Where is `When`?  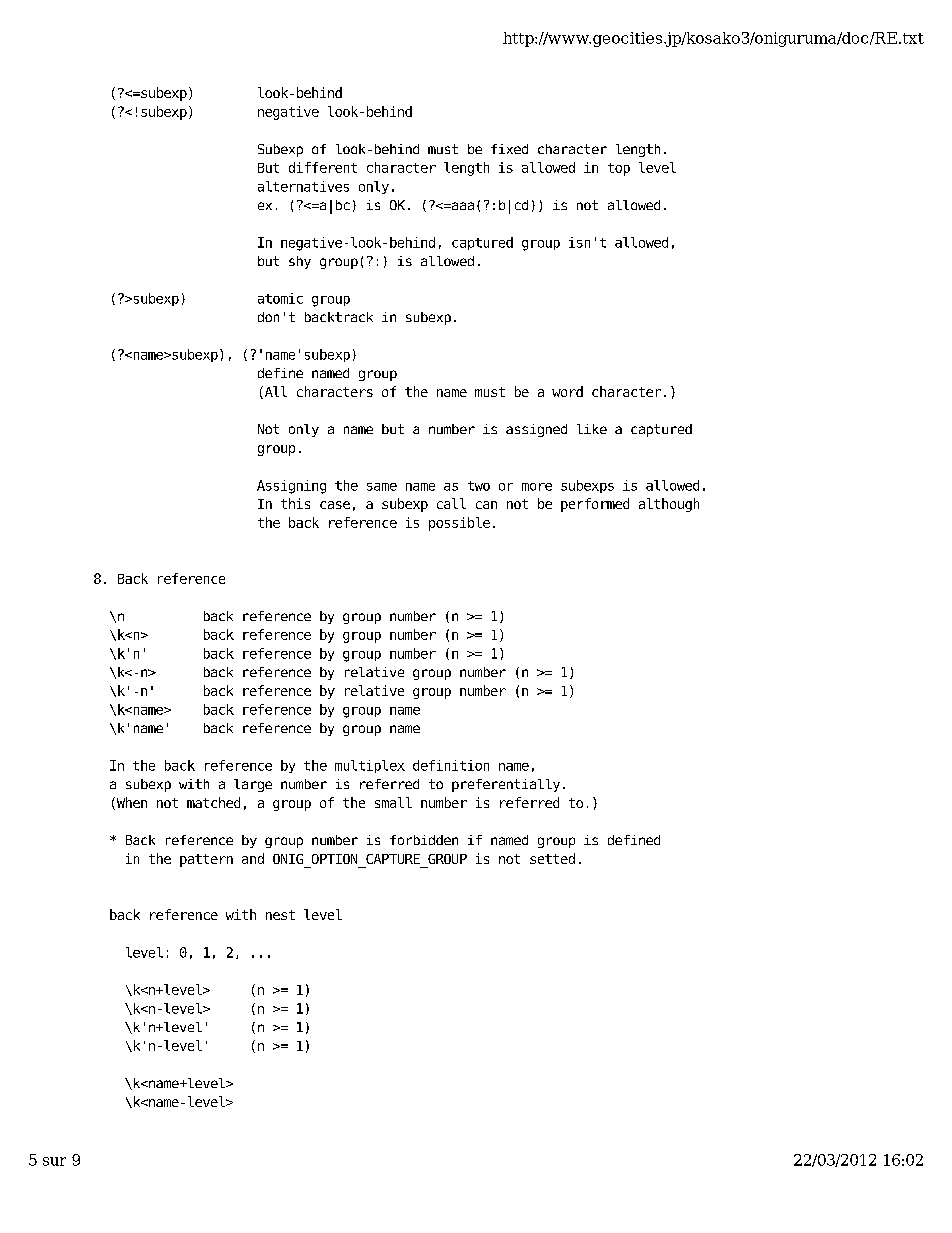
When is located at coordinates (130, 803).
